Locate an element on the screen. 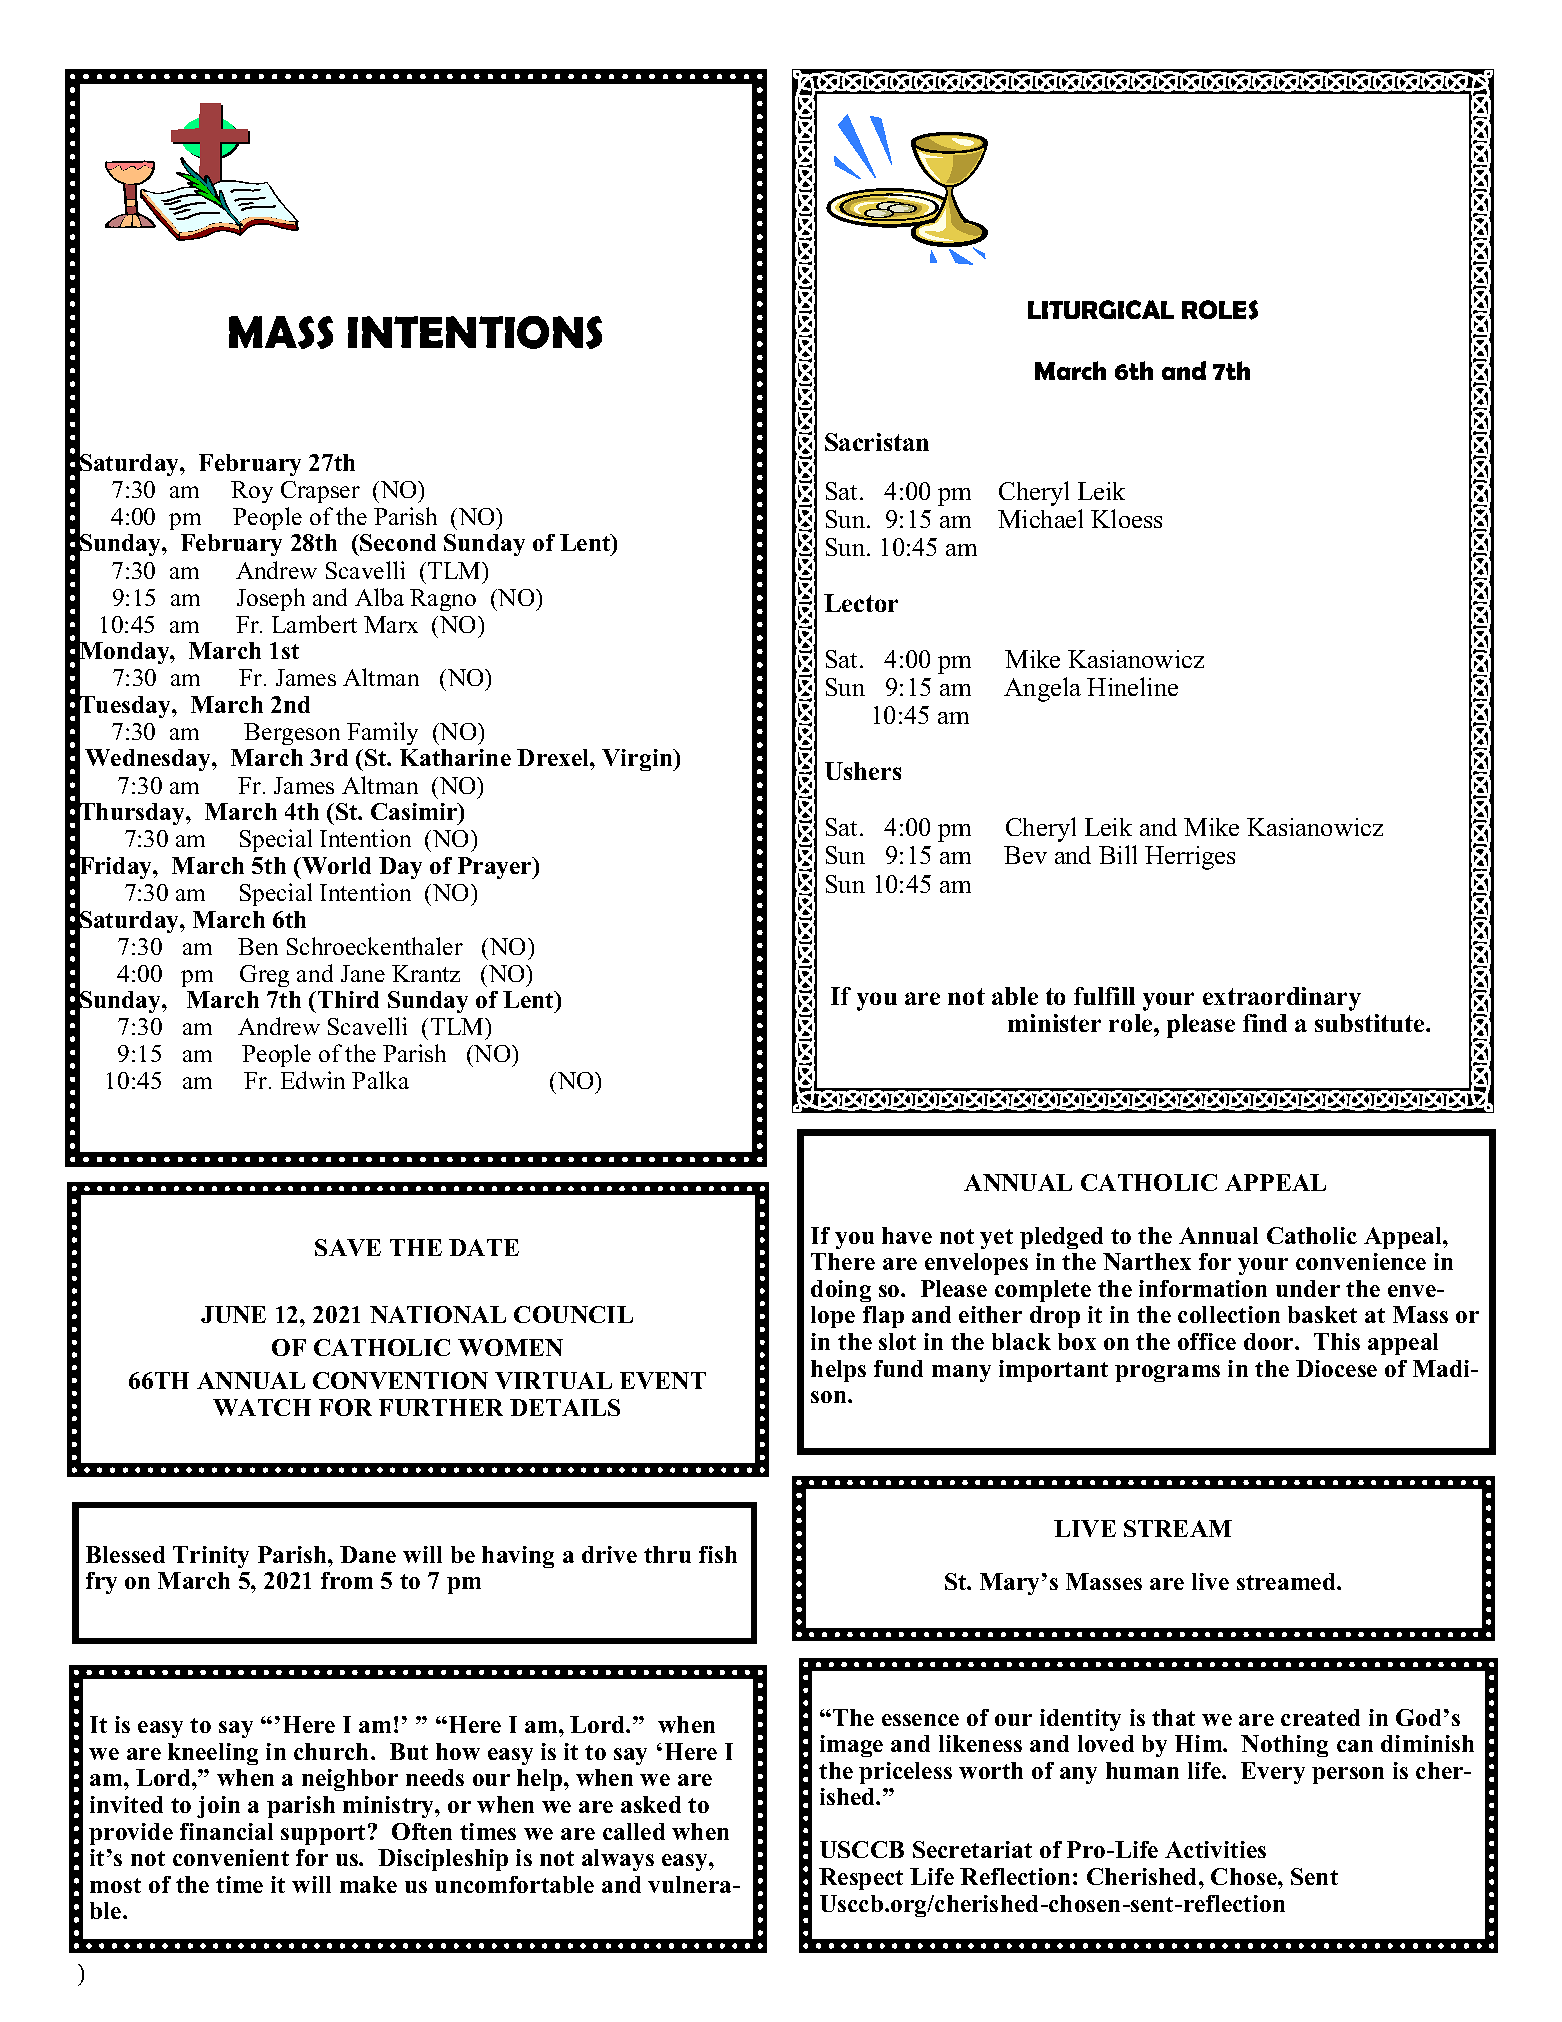 The height and width of the screenshot is (2022, 1562). Lector is located at coordinates (861, 603).
